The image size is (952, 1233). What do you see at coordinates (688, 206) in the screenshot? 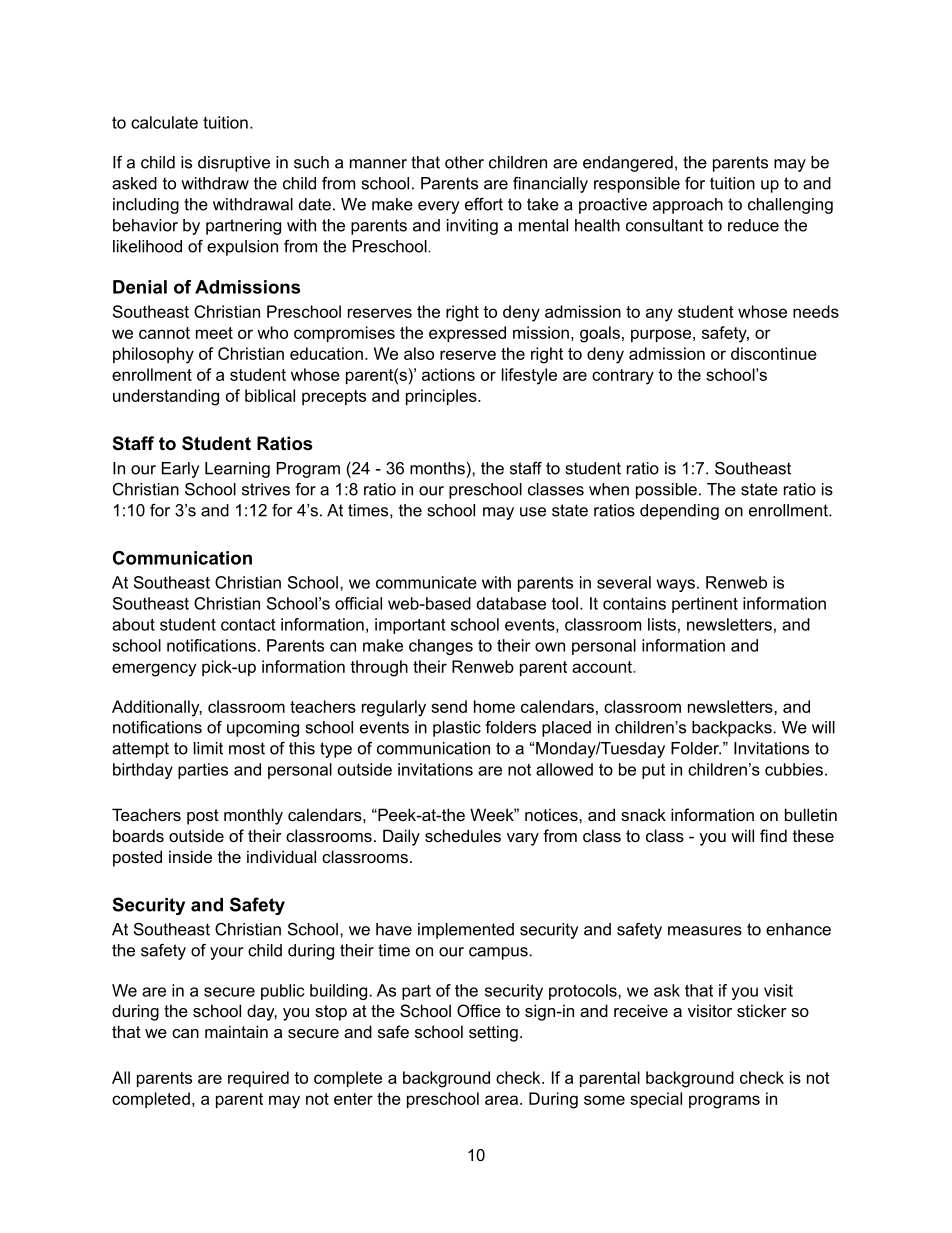
I see `approach` at bounding box center [688, 206].
